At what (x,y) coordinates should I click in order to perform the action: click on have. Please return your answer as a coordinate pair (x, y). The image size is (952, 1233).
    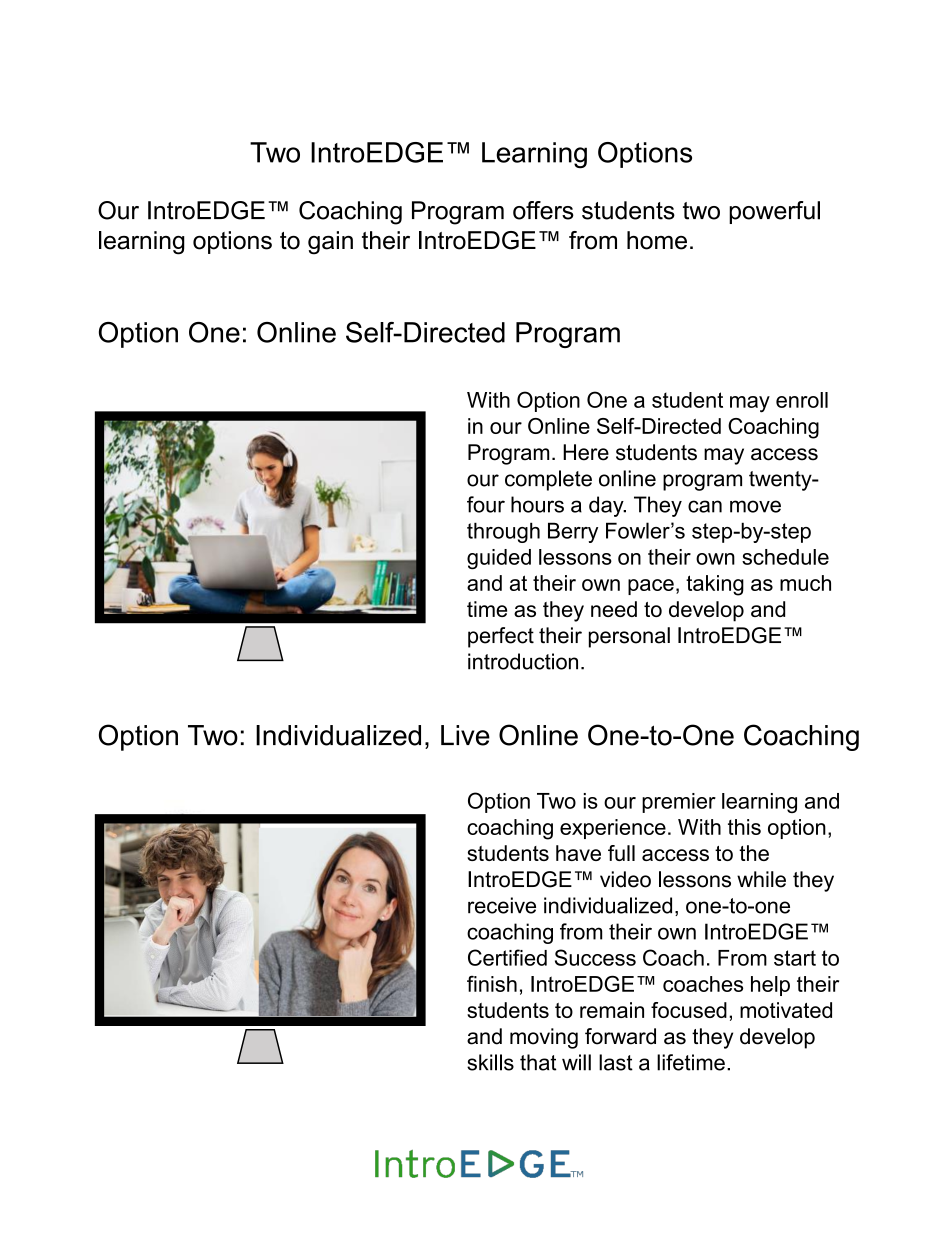
    Looking at the image, I should click on (578, 853).
